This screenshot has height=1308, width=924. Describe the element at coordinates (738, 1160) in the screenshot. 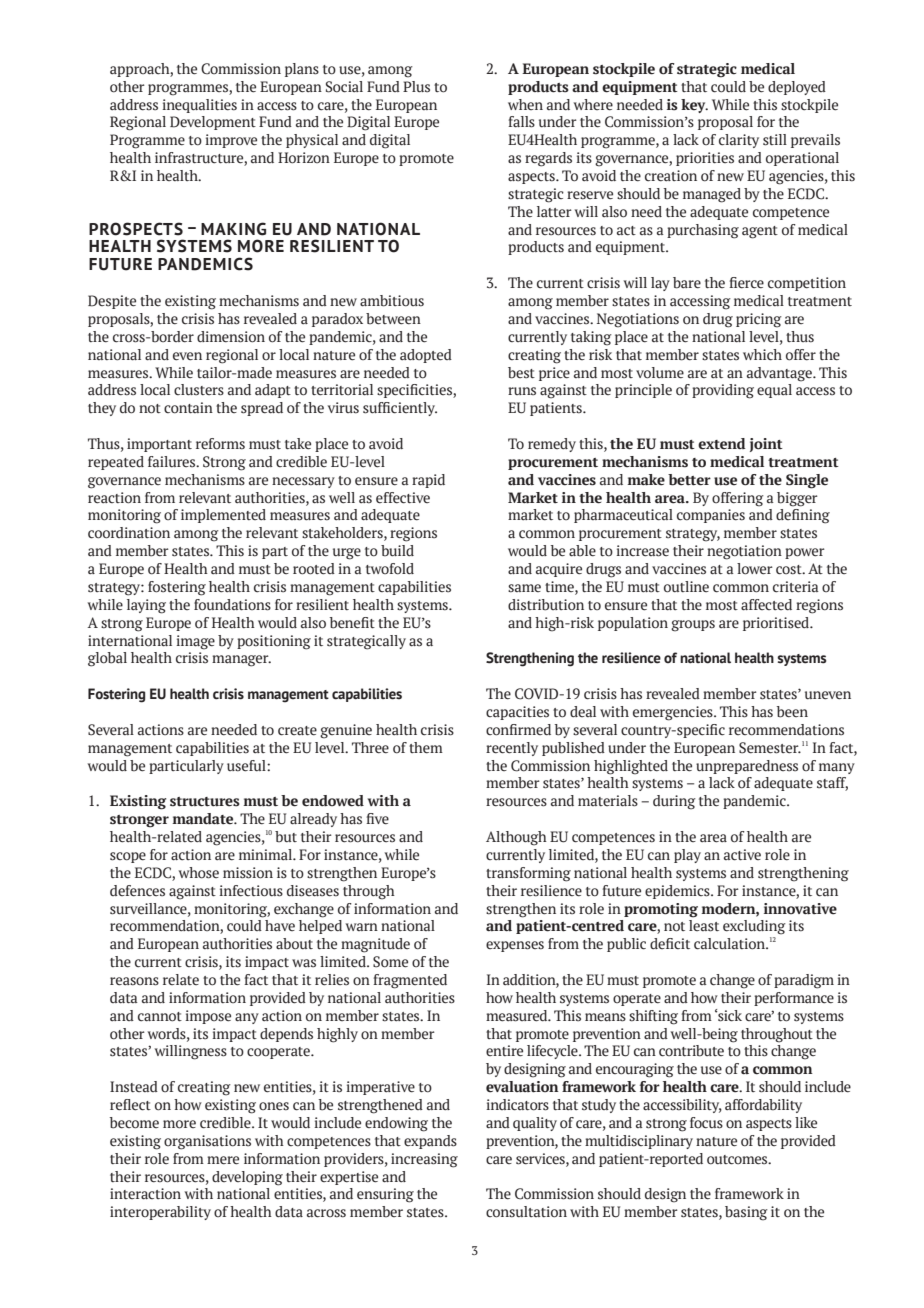

I see `outcomes` at that location.
